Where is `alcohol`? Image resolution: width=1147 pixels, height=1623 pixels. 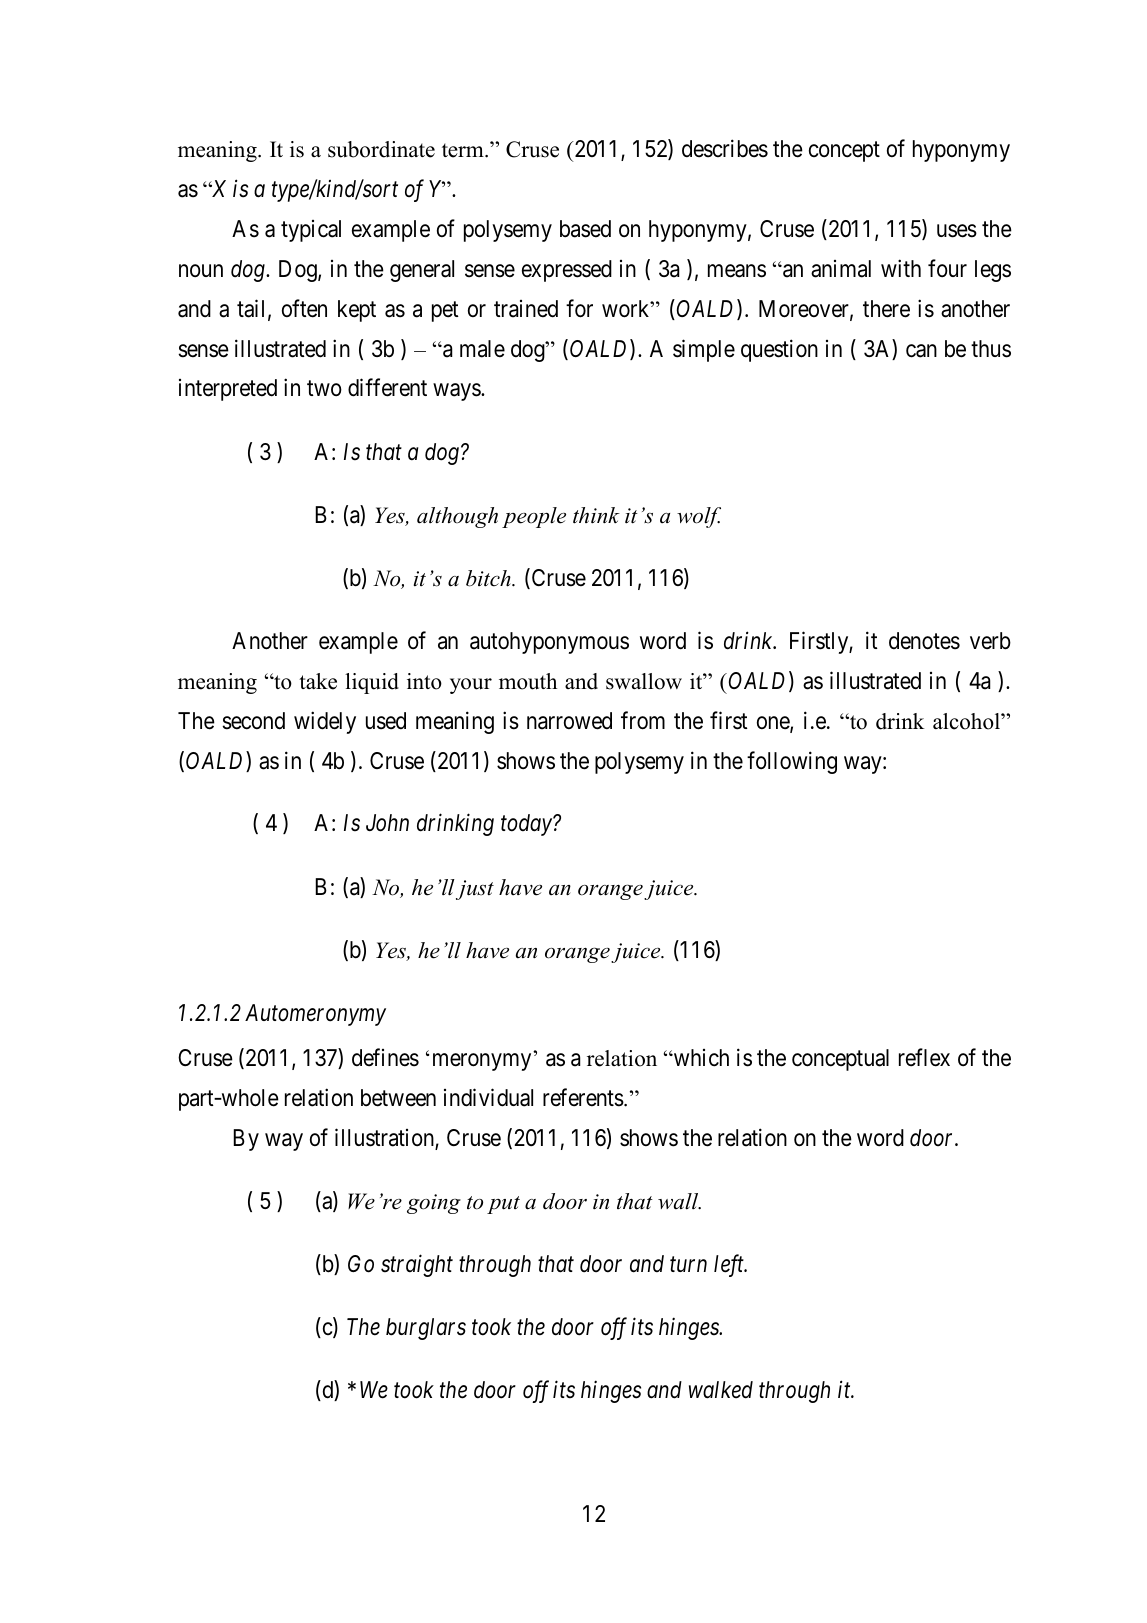 alcohol is located at coordinates (967, 721).
